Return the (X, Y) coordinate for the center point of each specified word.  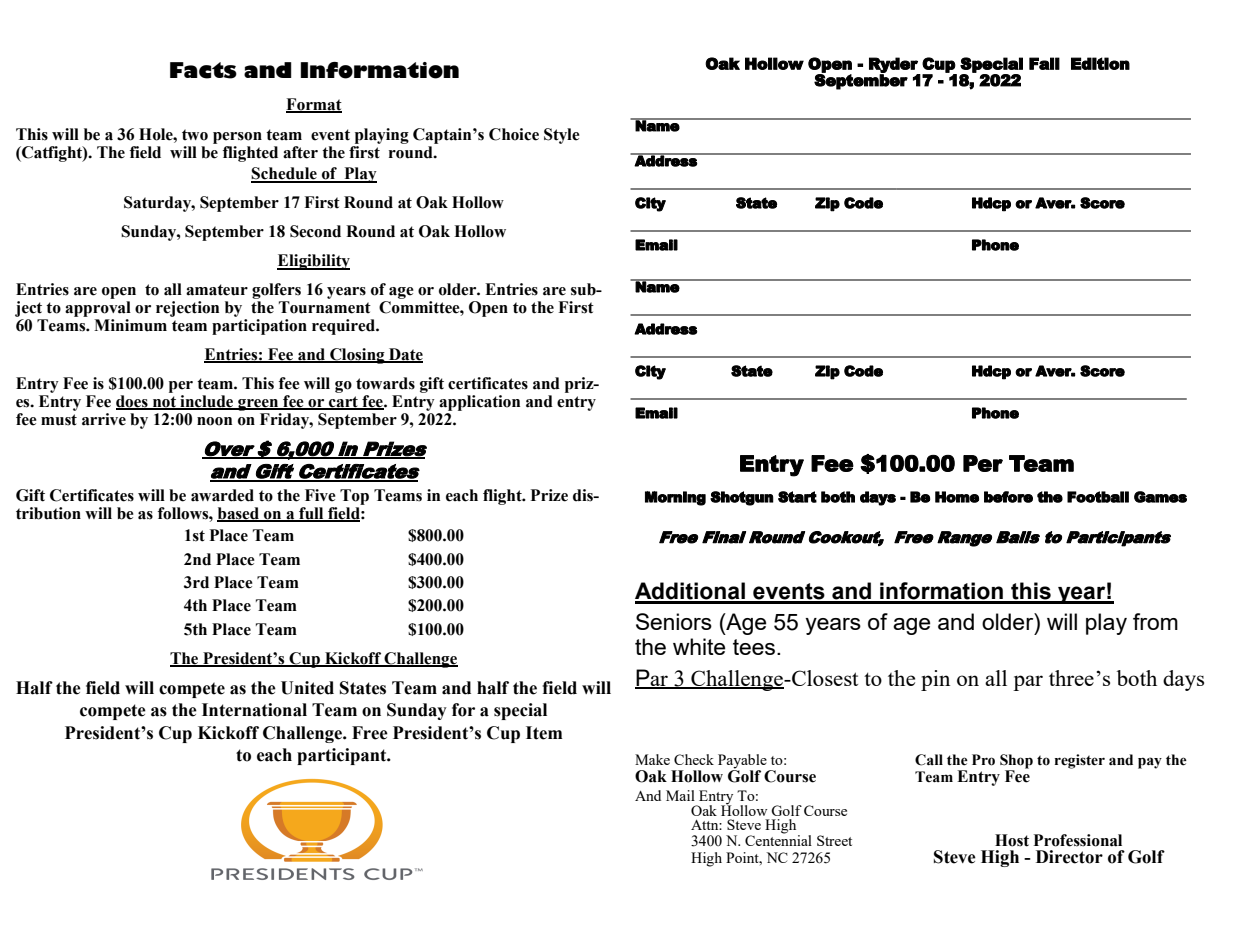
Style (562, 136)
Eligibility (313, 262)
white (699, 646)
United (307, 688)
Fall (1044, 63)
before (1008, 497)
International (254, 710)
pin (935, 680)
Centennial (778, 839)
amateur (217, 290)
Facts (203, 70)
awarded (222, 495)
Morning (675, 498)
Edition (1100, 63)
